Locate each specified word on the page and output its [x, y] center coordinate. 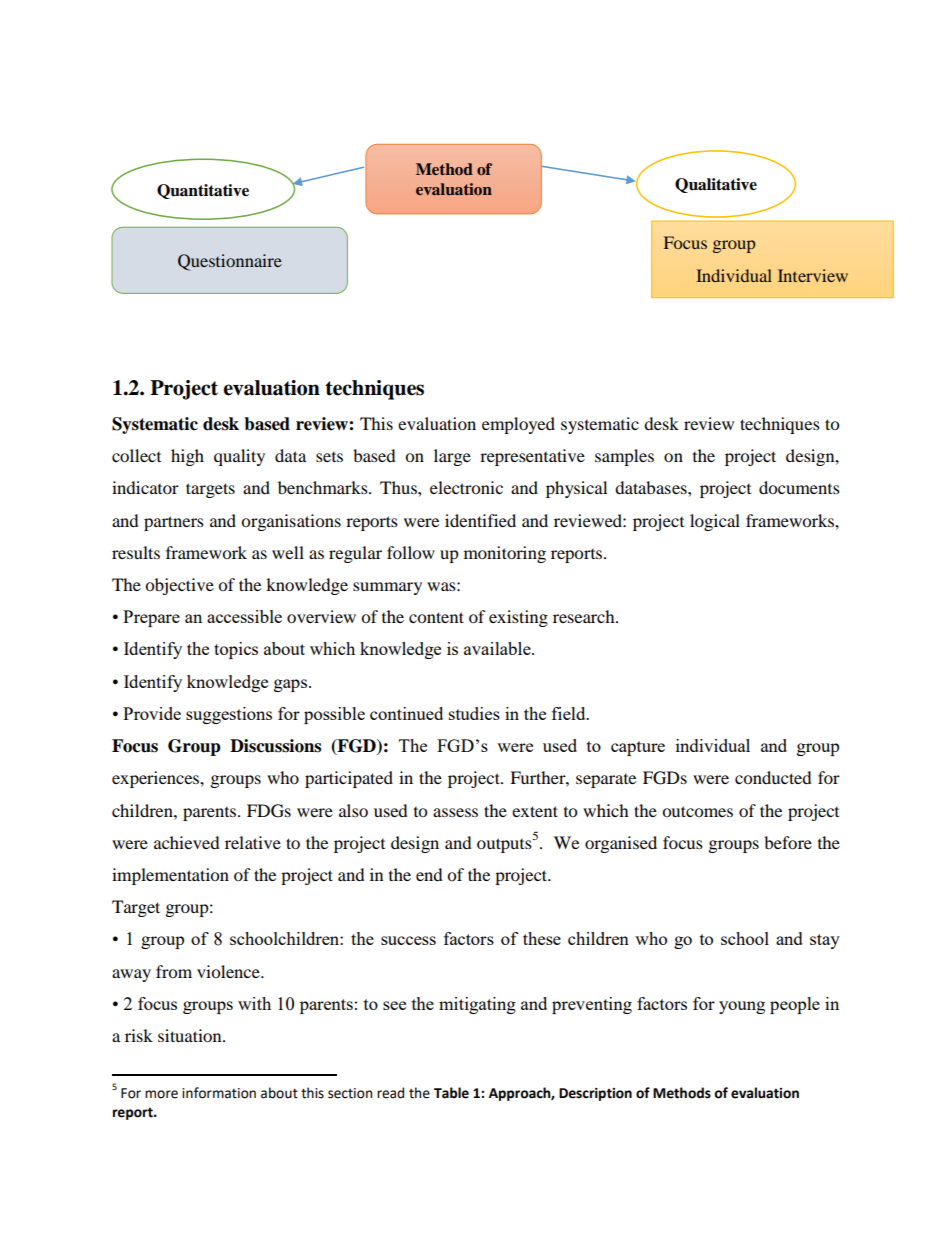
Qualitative [716, 185]
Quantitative [203, 191]
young [742, 1007]
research [585, 616]
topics [236, 650]
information [219, 1093]
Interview [813, 275]
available [498, 648]
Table [451, 1093]
